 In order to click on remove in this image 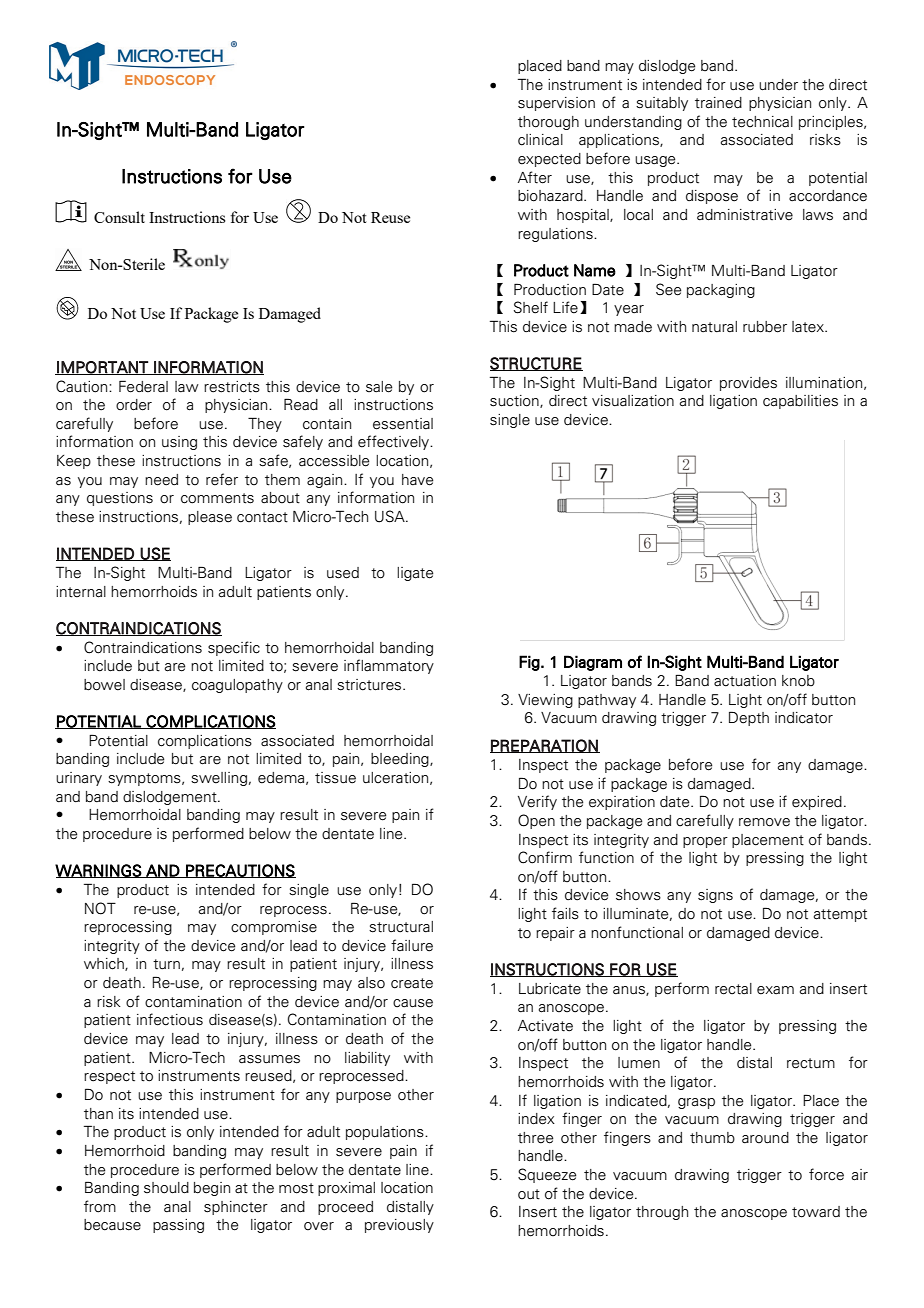, I will do `click(764, 822)`.
